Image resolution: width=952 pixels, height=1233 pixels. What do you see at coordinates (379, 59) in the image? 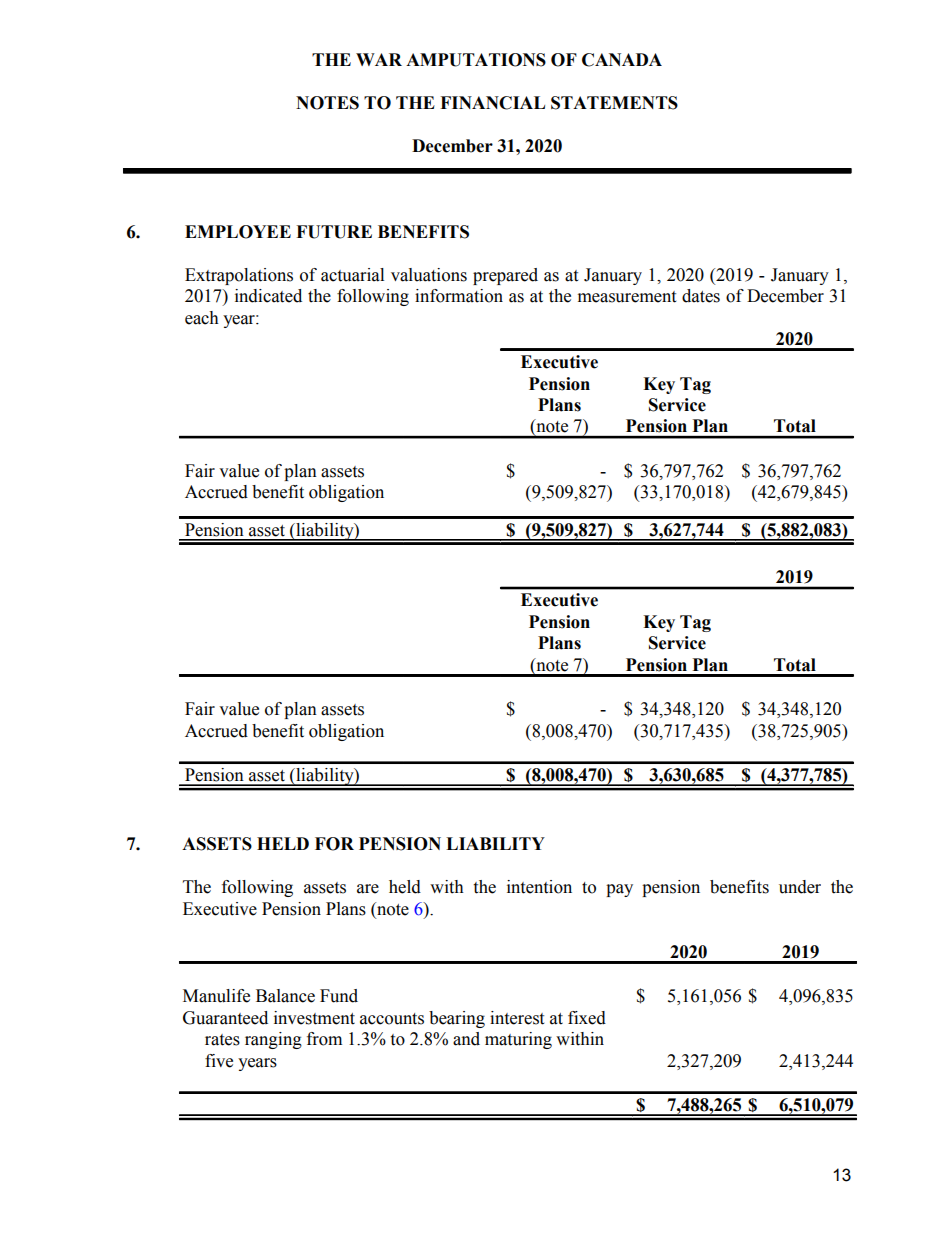
I see `WAR` at bounding box center [379, 59].
